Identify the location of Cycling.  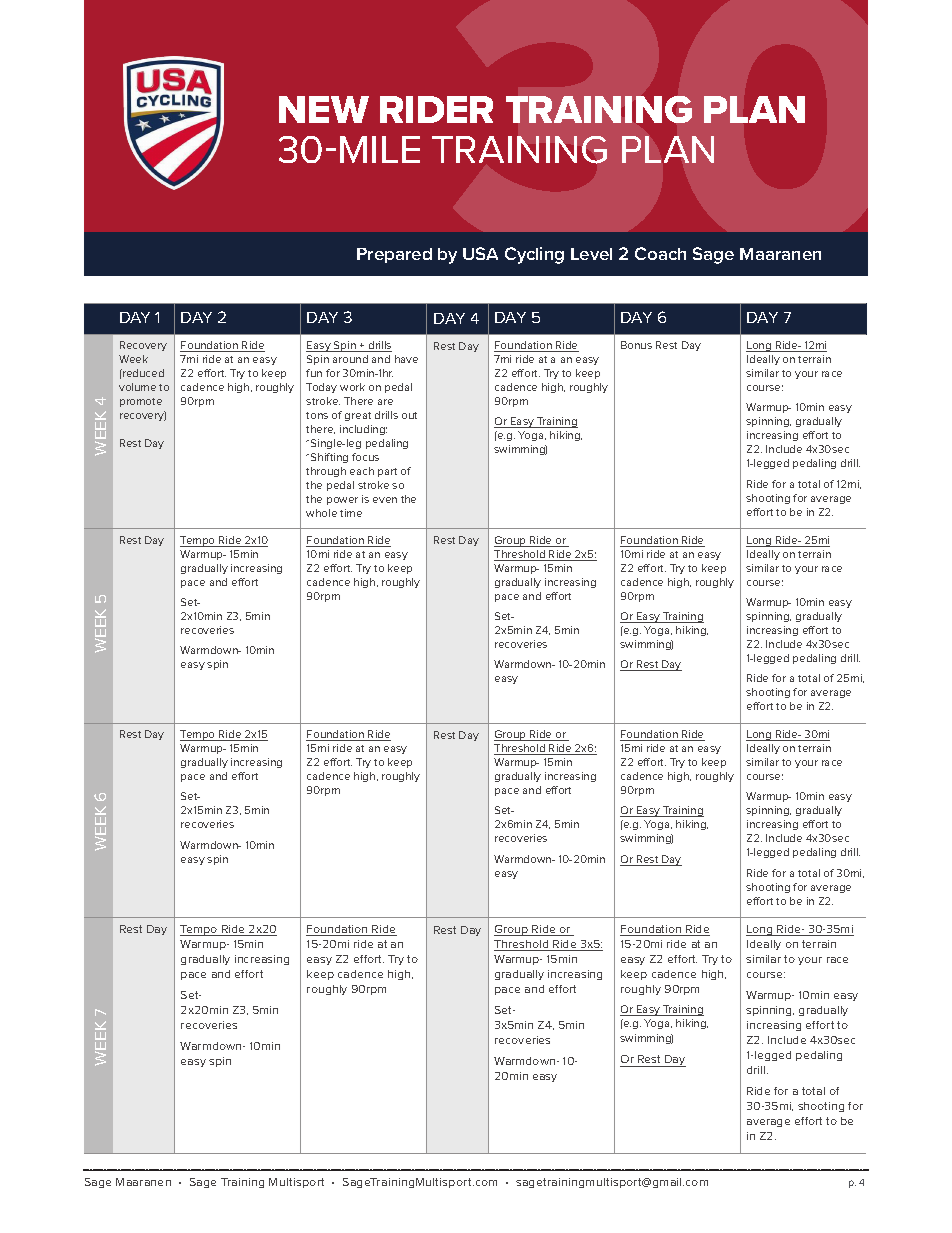
(534, 255).
